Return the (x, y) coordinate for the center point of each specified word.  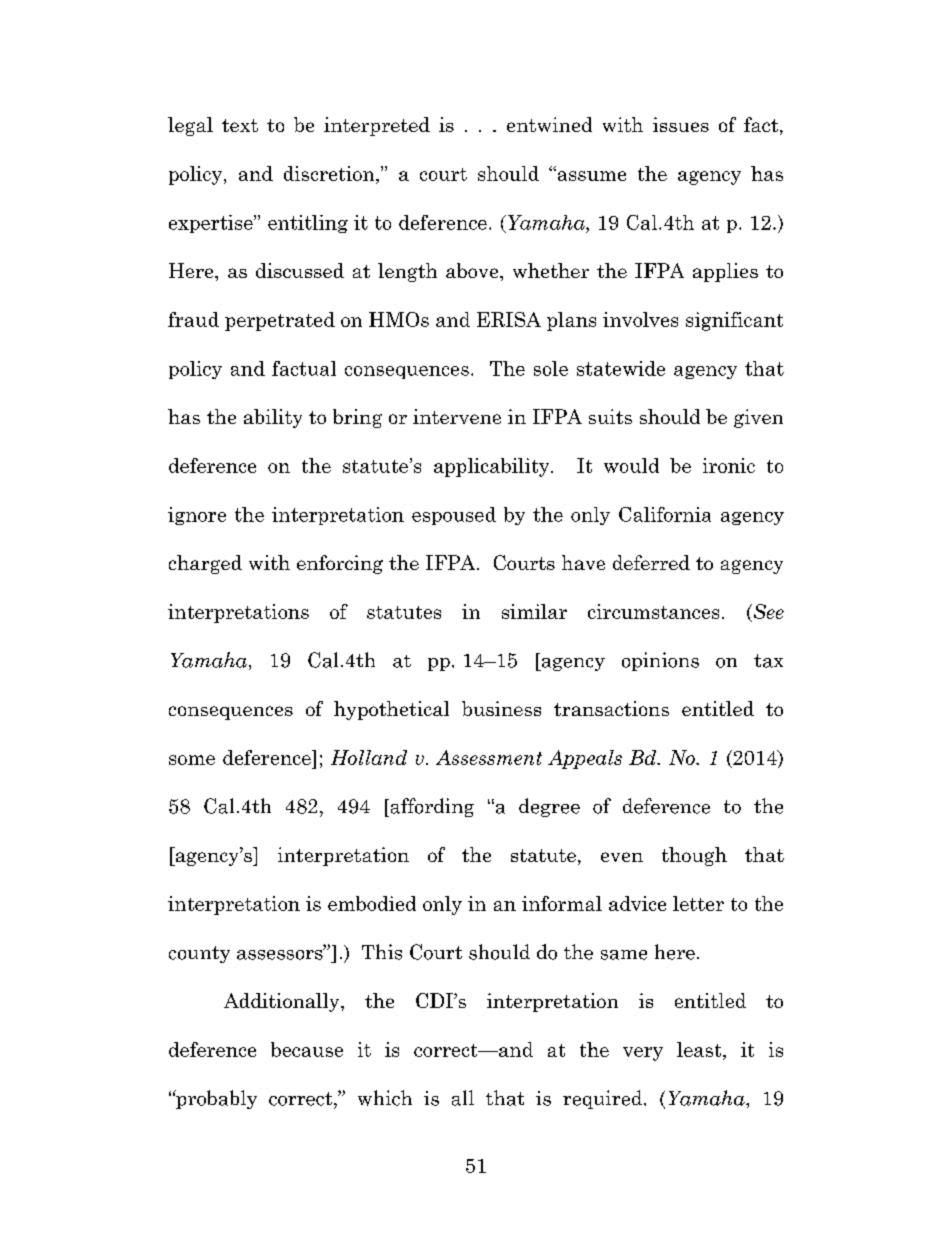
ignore (197, 516)
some (192, 760)
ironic (729, 465)
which (385, 1098)
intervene (457, 416)
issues (681, 124)
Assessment (489, 757)
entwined (549, 124)
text (240, 125)
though (694, 856)
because (307, 1049)
